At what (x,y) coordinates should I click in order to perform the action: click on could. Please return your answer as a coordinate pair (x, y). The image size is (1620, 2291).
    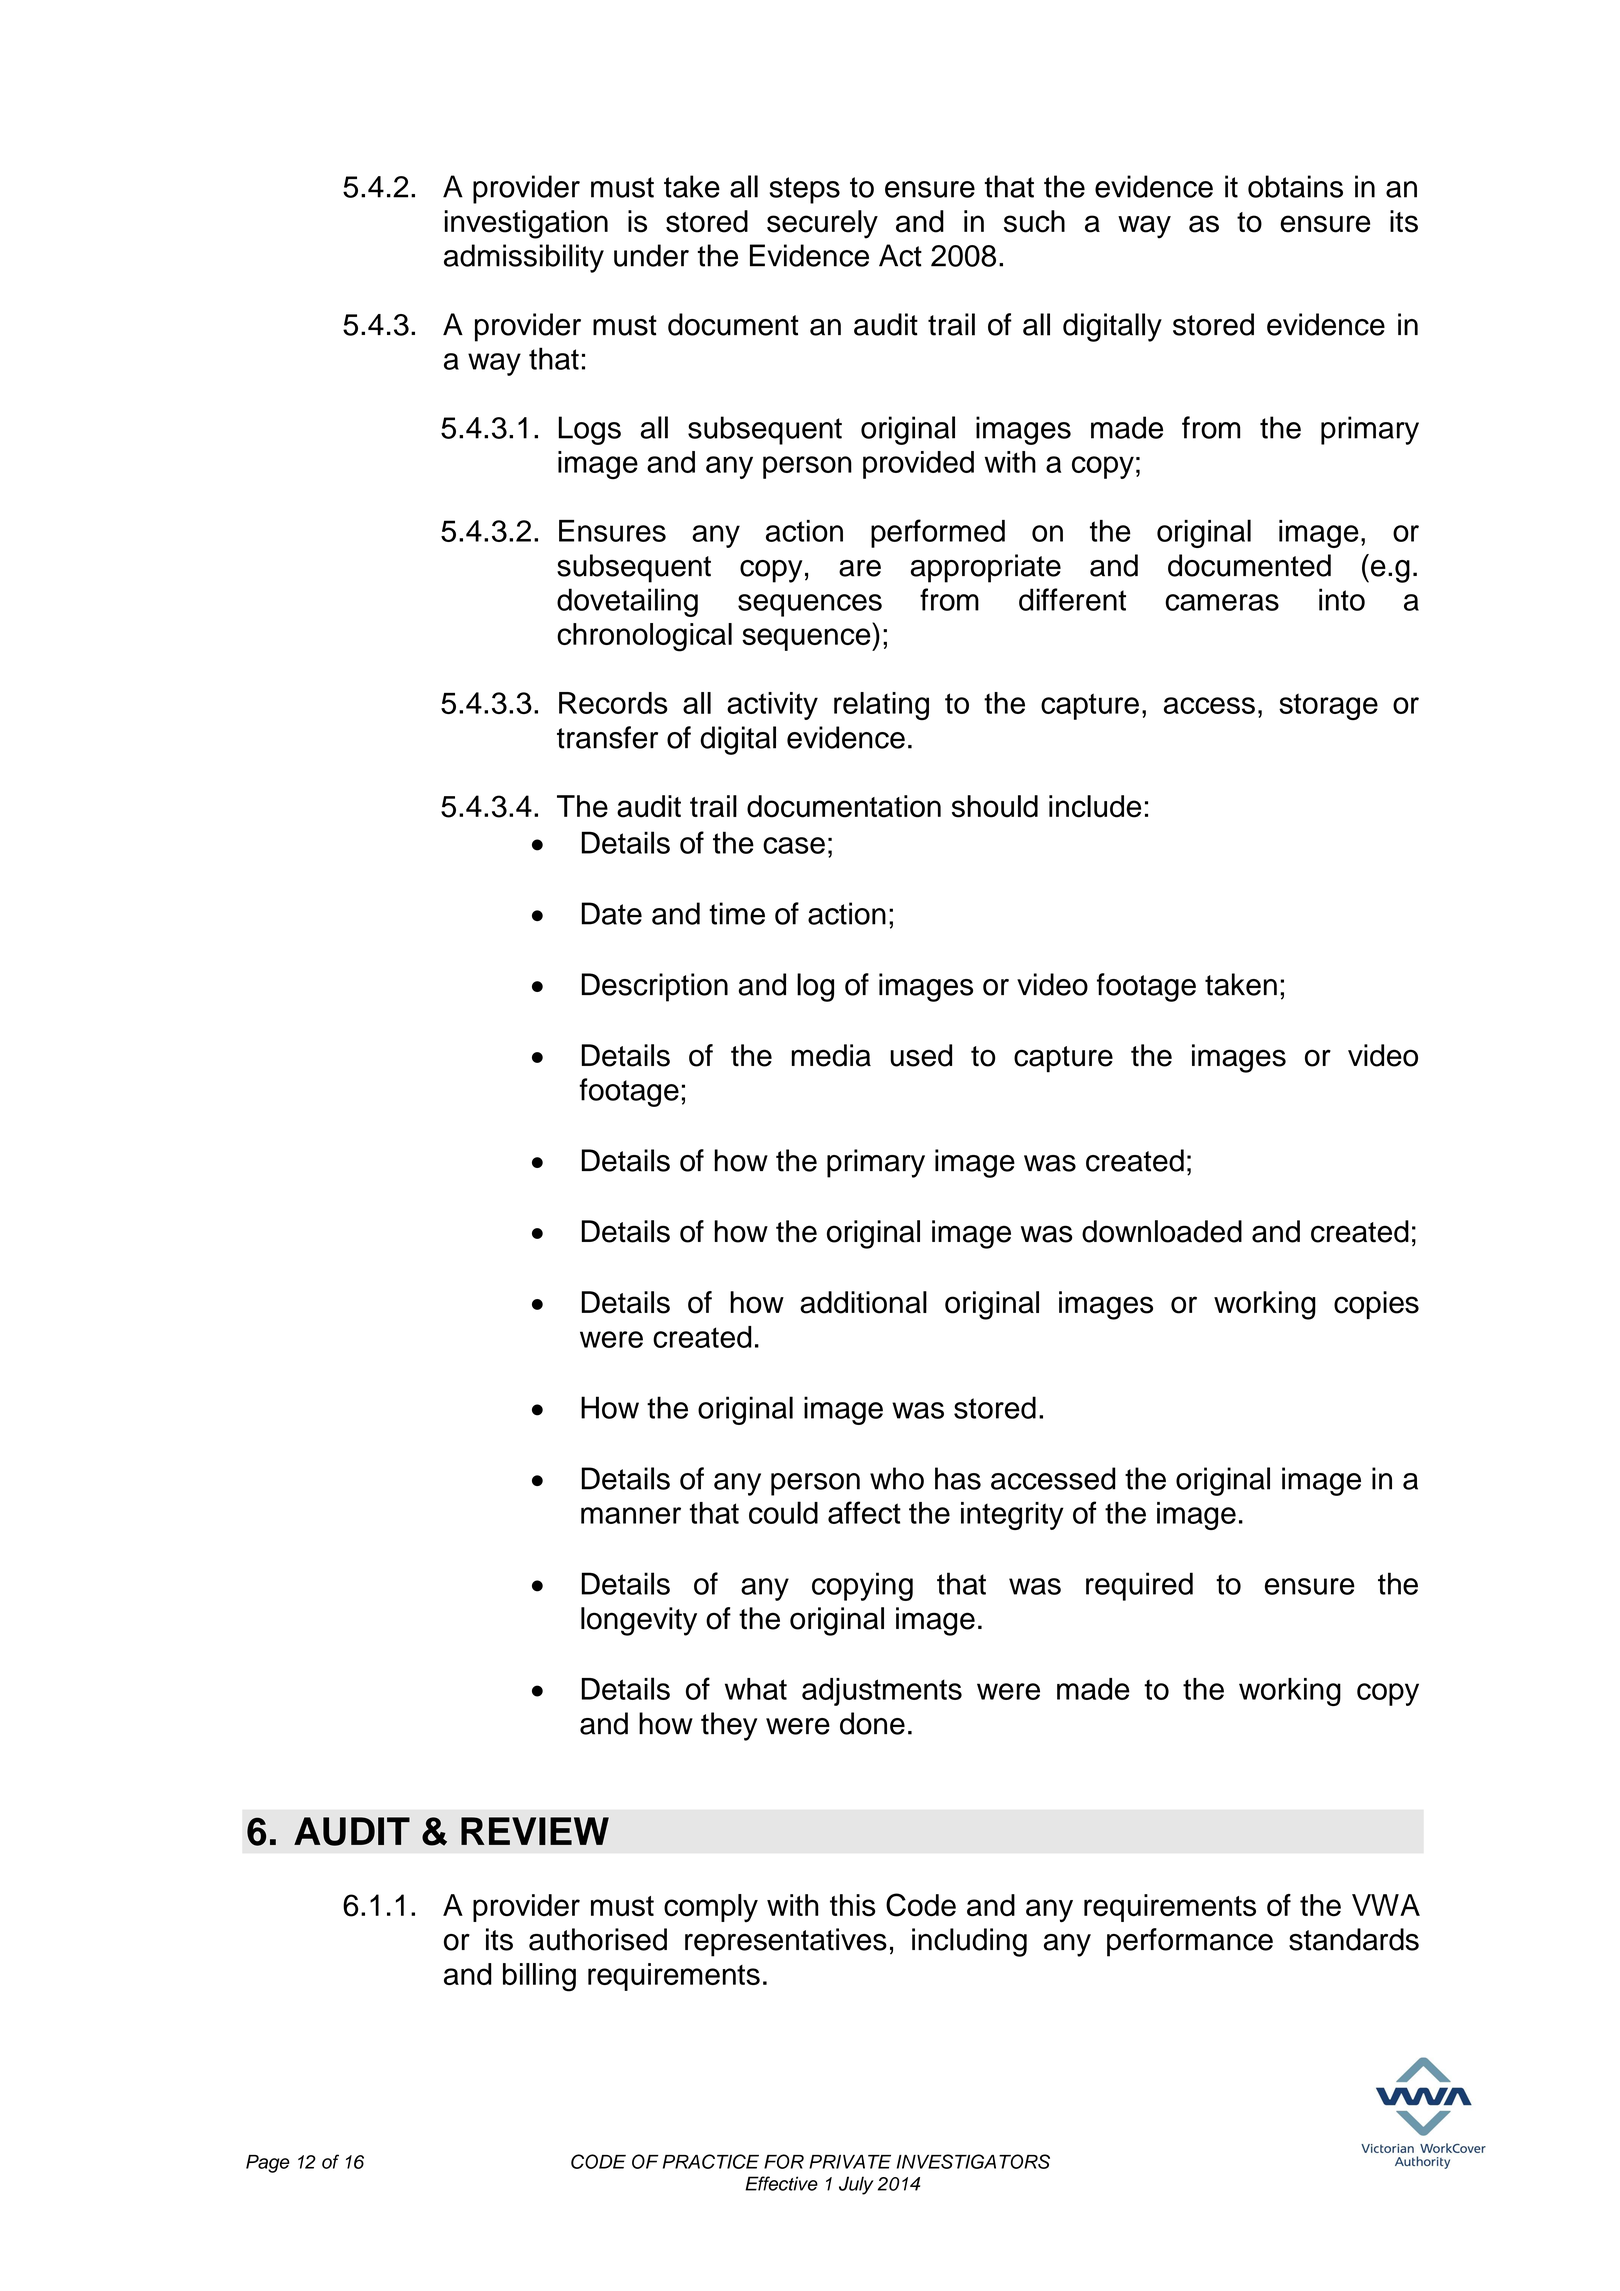
    Looking at the image, I should click on (783, 1512).
